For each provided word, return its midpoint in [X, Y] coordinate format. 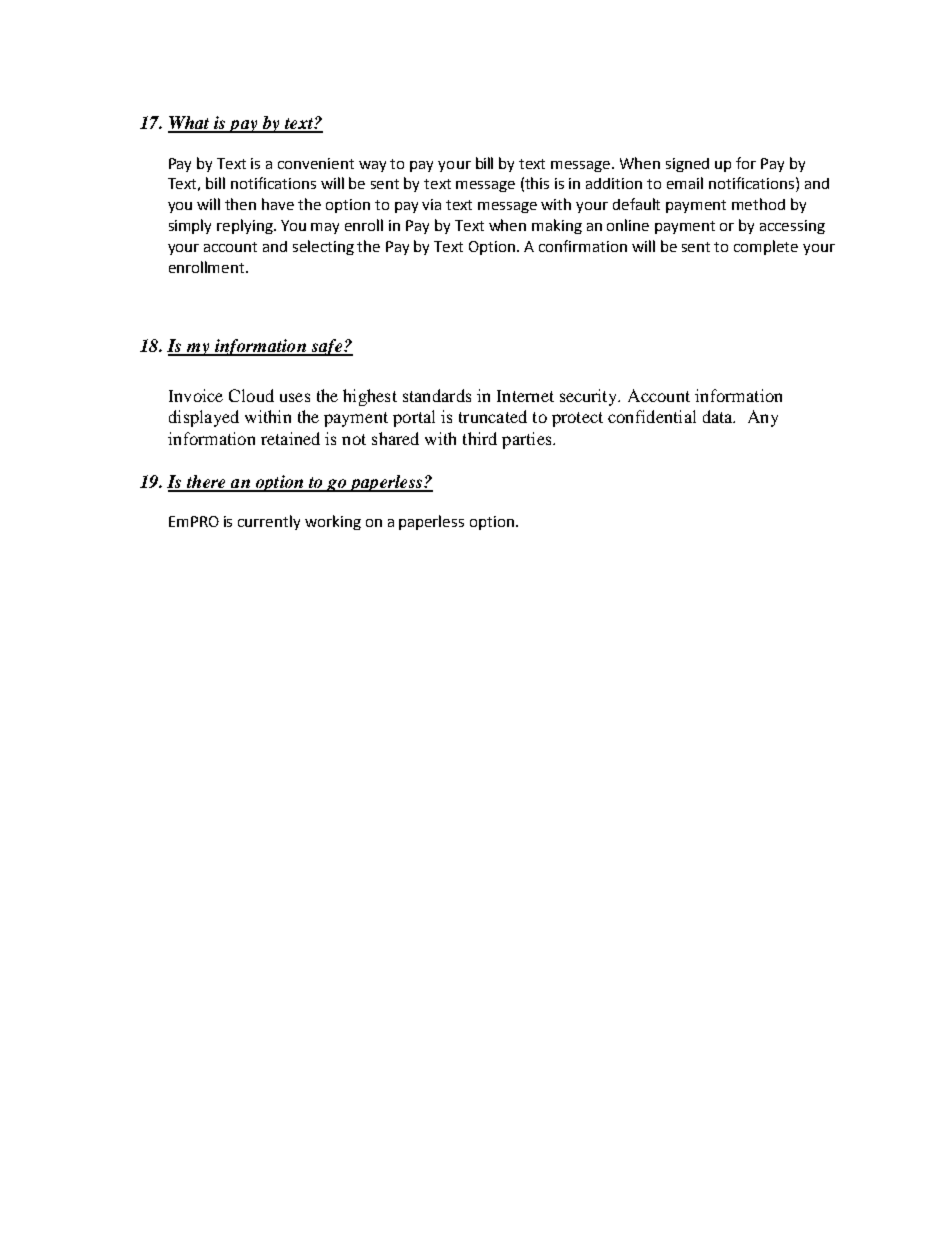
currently [269, 522]
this [537, 183]
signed [687, 165]
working [333, 522]
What [190, 124]
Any [763, 418]
